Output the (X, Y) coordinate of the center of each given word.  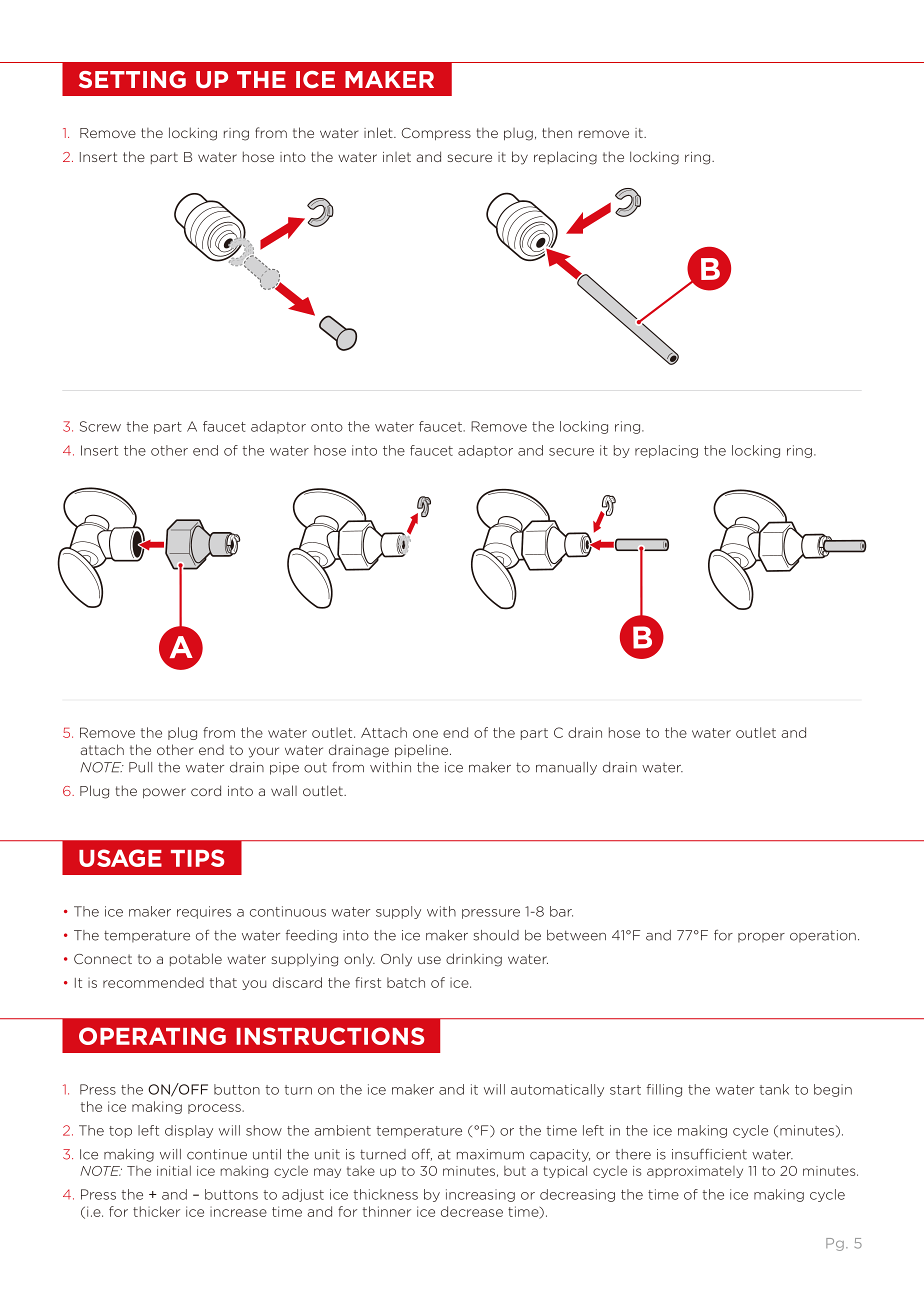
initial (174, 1170)
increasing (480, 1195)
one (425, 734)
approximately (695, 1172)
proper (761, 938)
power (164, 793)
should (496, 935)
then (557, 133)
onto (327, 427)
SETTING (132, 79)
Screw (100, 426)
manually (566, 768)
